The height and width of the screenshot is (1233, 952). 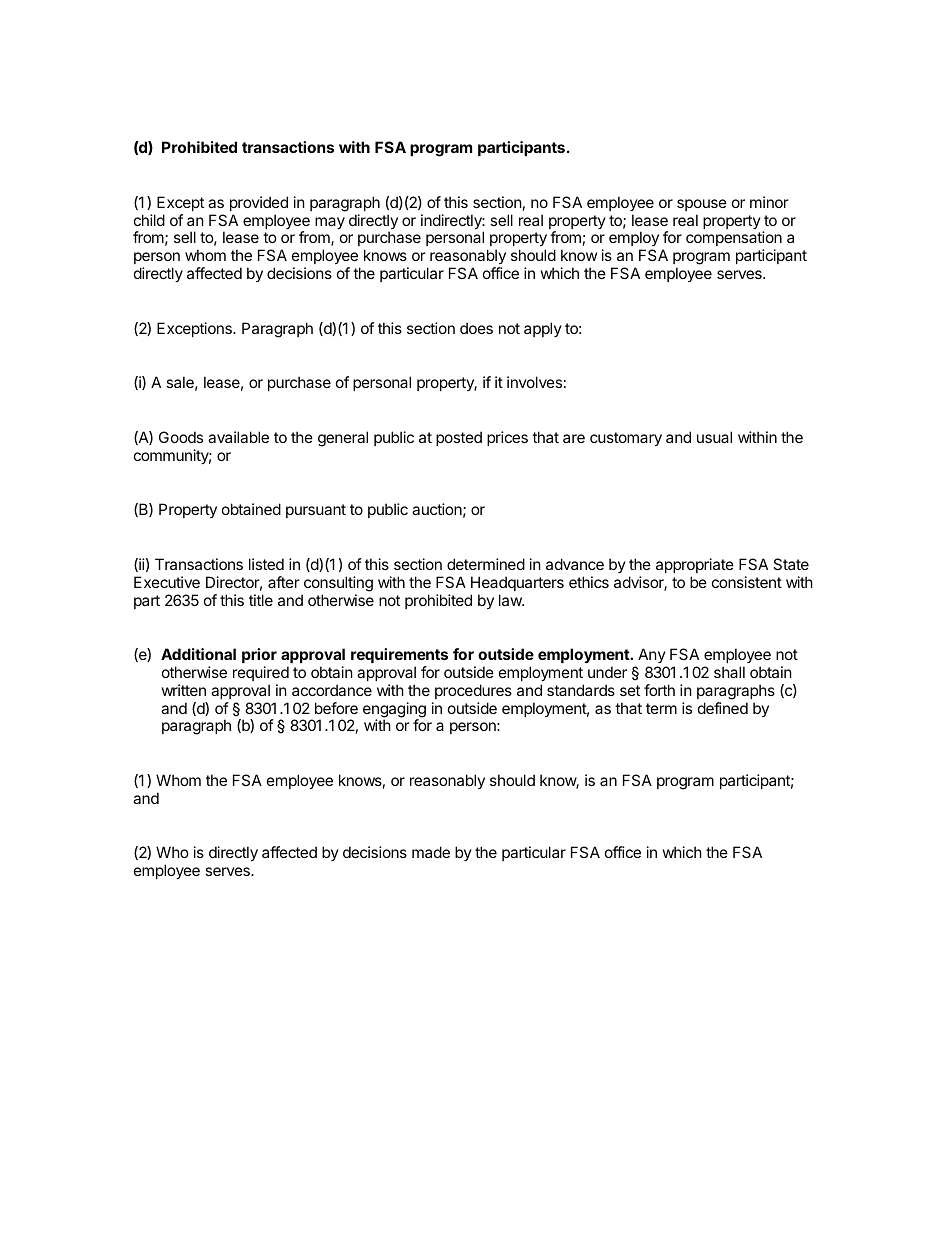 What do you see at coordinates (266, 564) in the screenshot?
I see `listed` at bounding box center [266, 564].
